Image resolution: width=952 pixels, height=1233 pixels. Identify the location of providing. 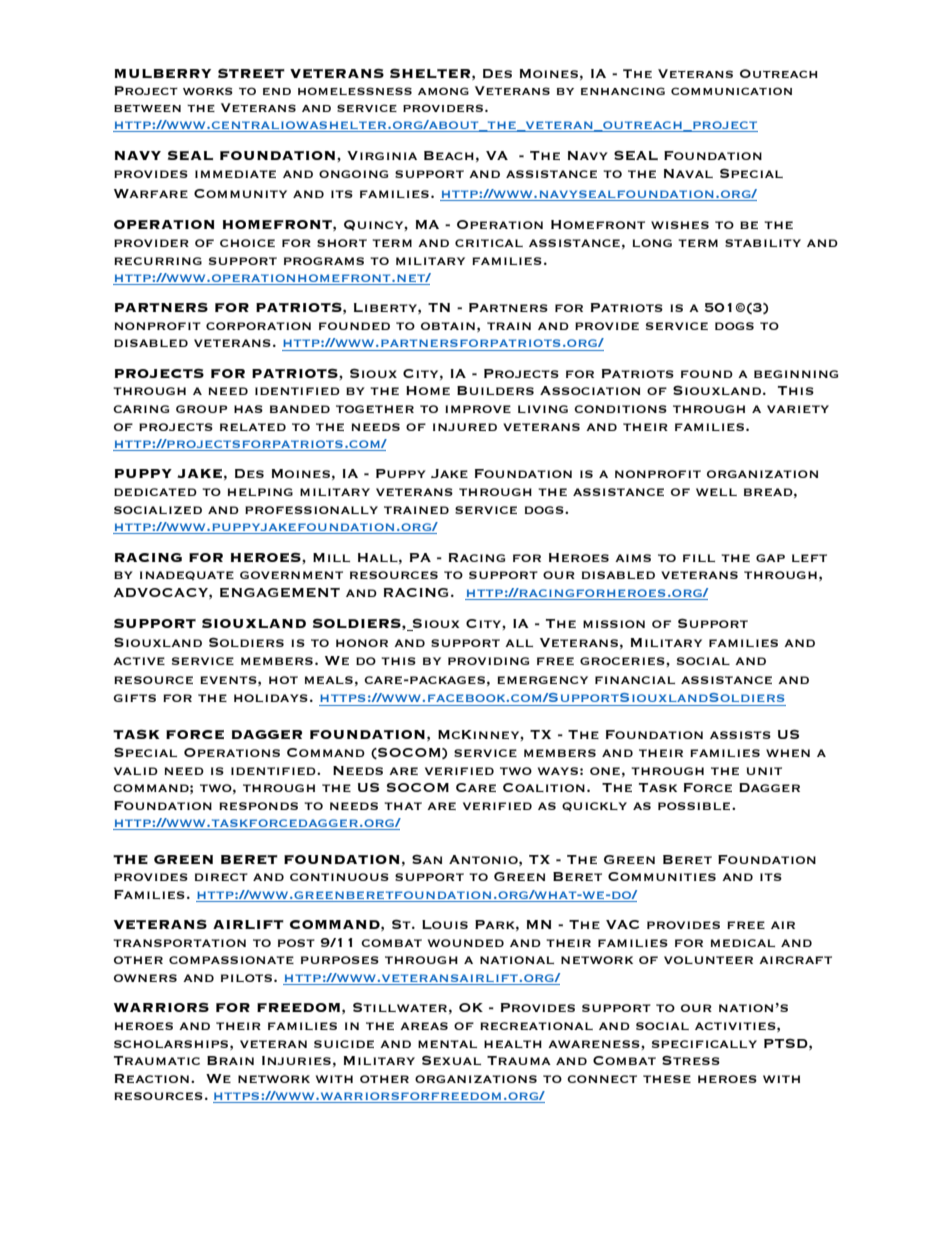
(488, 661).
